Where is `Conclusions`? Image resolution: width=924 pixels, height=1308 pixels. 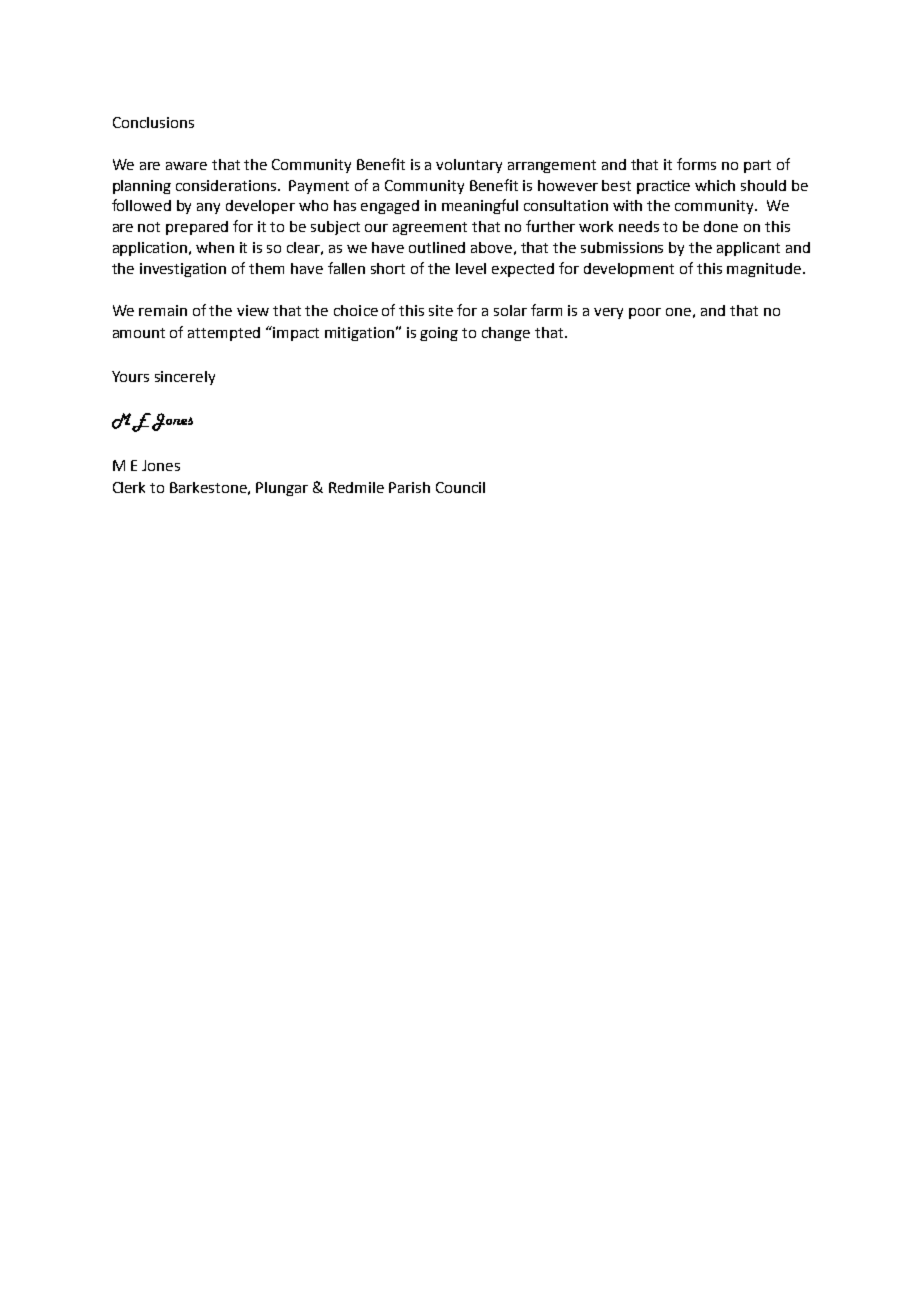 Conclusions is located at coordinates (153, 122).
